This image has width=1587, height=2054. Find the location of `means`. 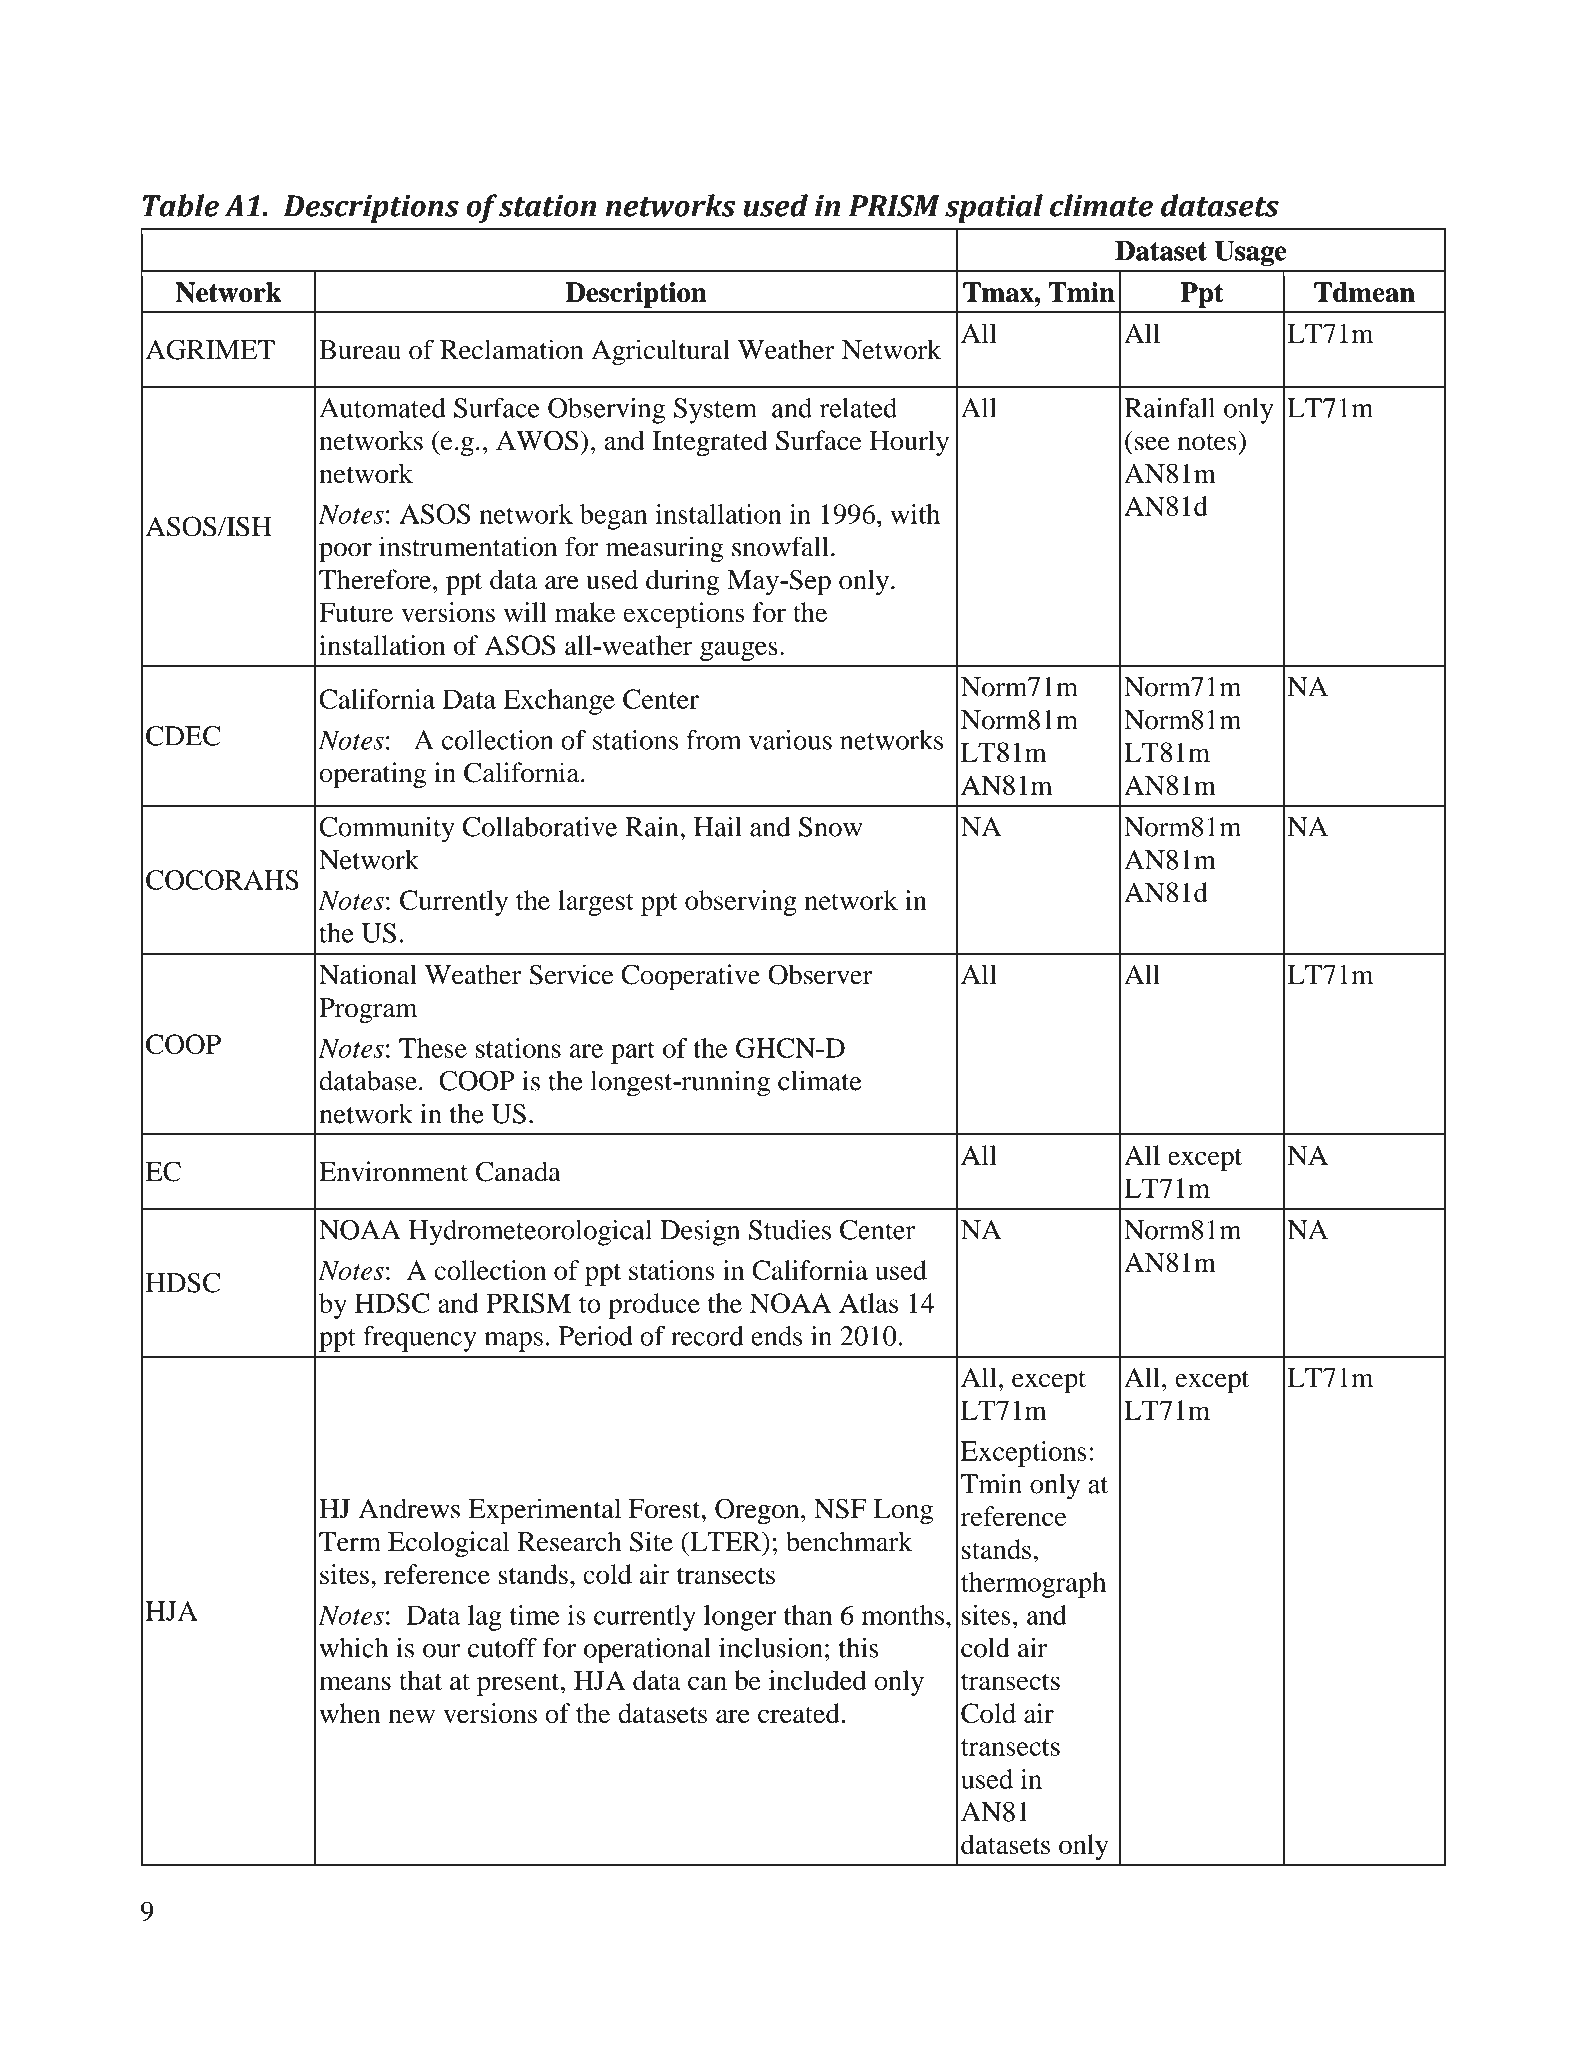

means is located at coordinates (355, 1683).
